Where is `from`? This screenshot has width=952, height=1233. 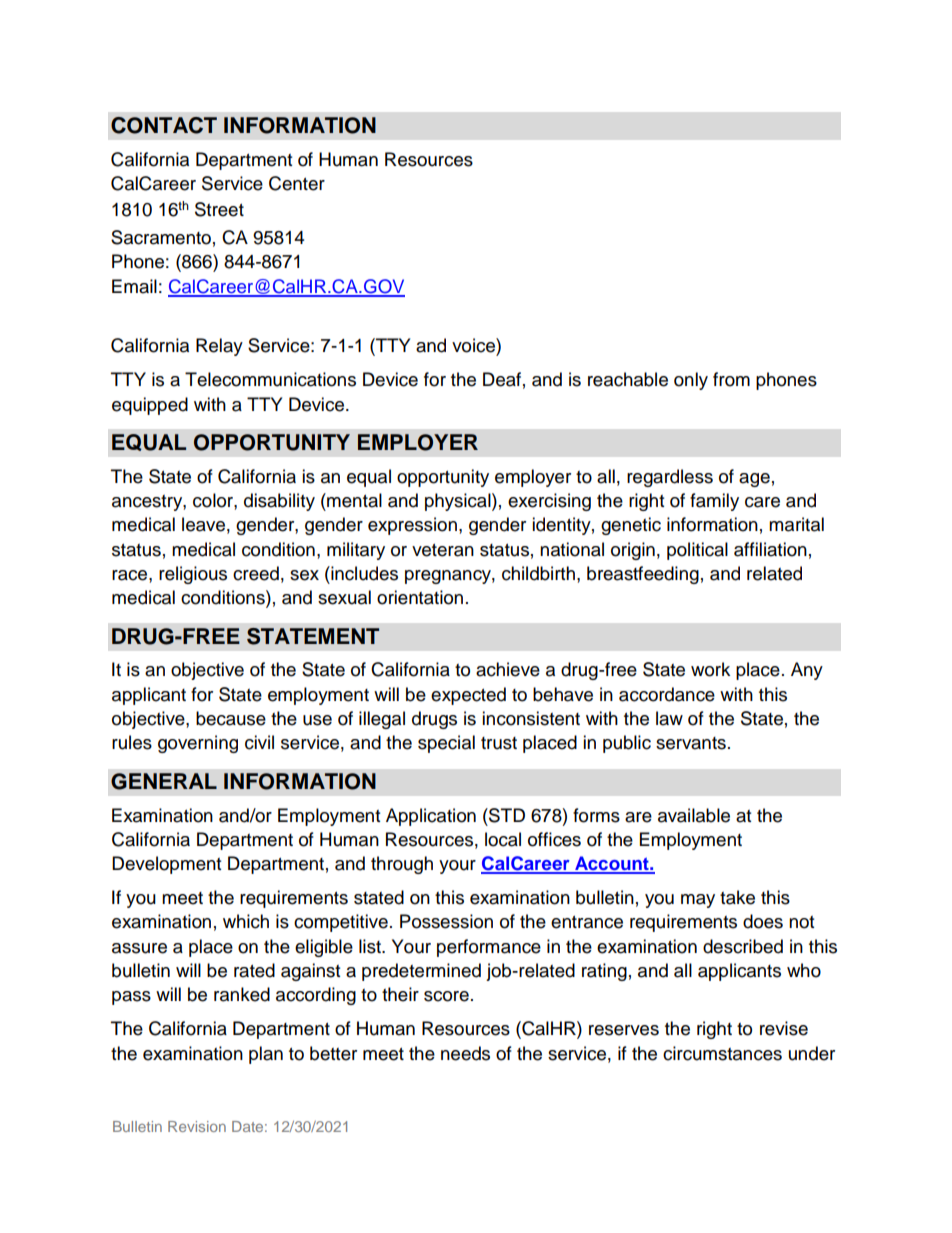 from is located at coordinates (731, 379).
